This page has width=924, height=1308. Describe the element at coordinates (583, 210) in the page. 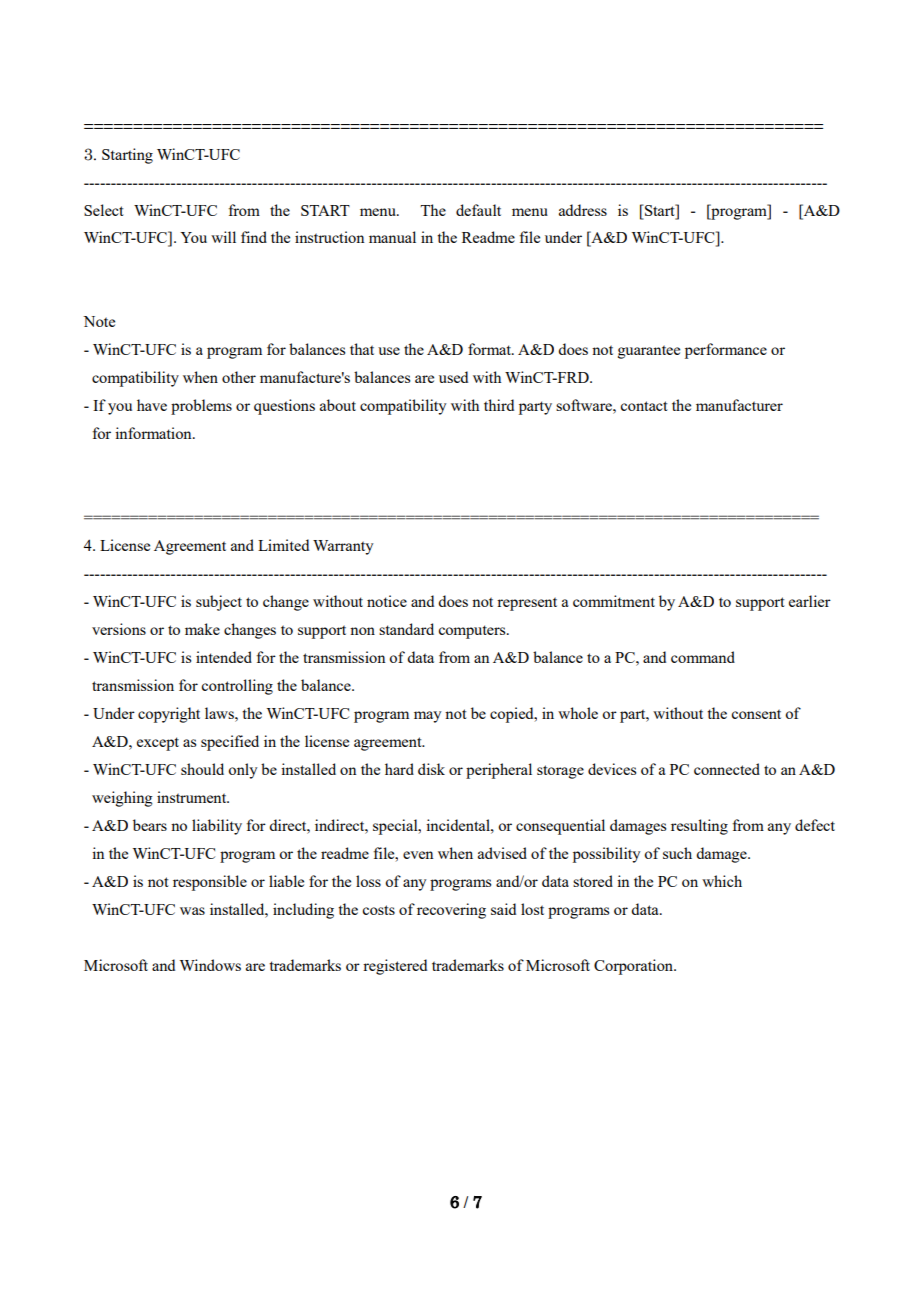

I see `address` at that location.
